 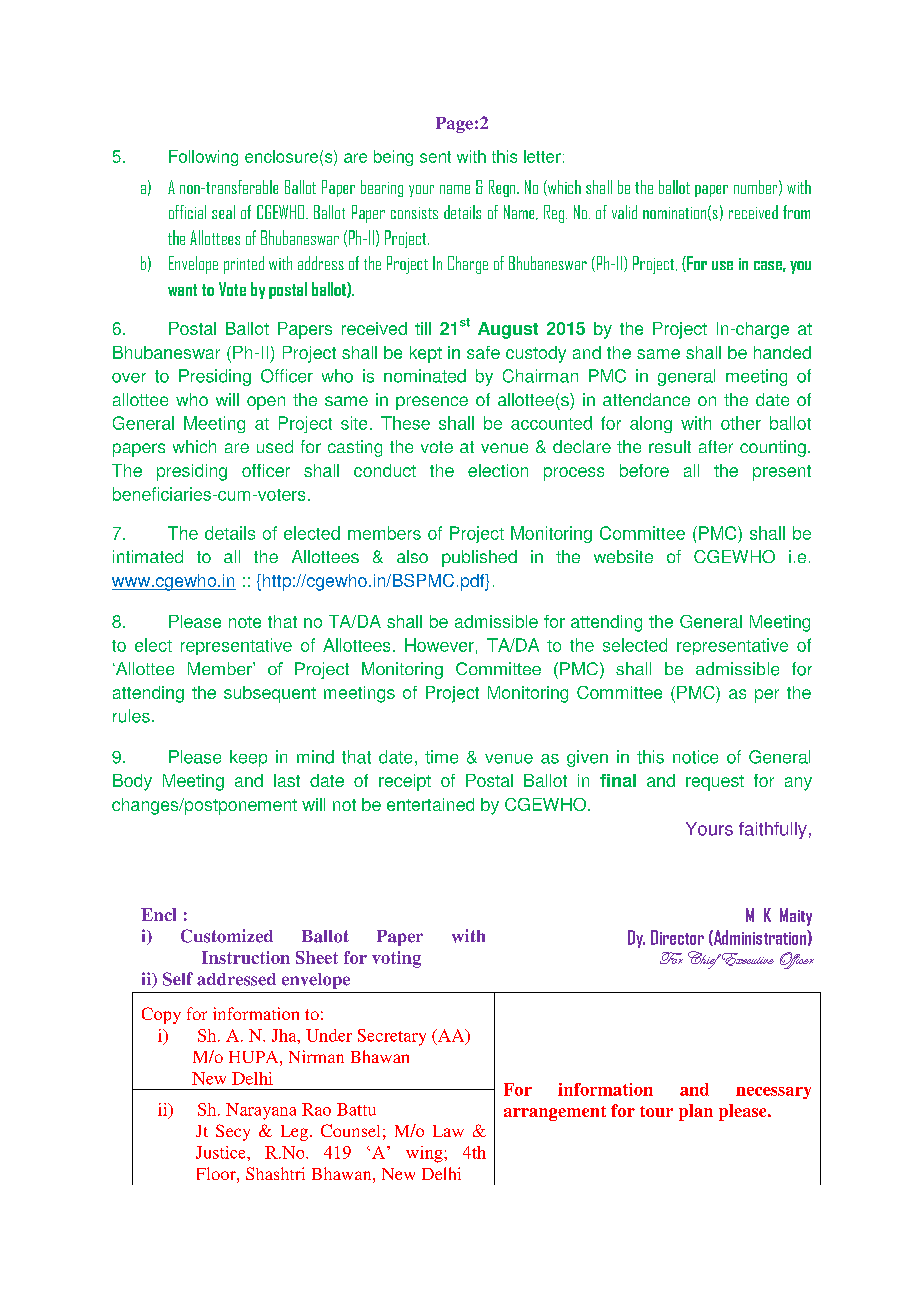 What do you see at coordinates (227, 936) in the image?
I see `Customized` at bounding box center [227, 936].
